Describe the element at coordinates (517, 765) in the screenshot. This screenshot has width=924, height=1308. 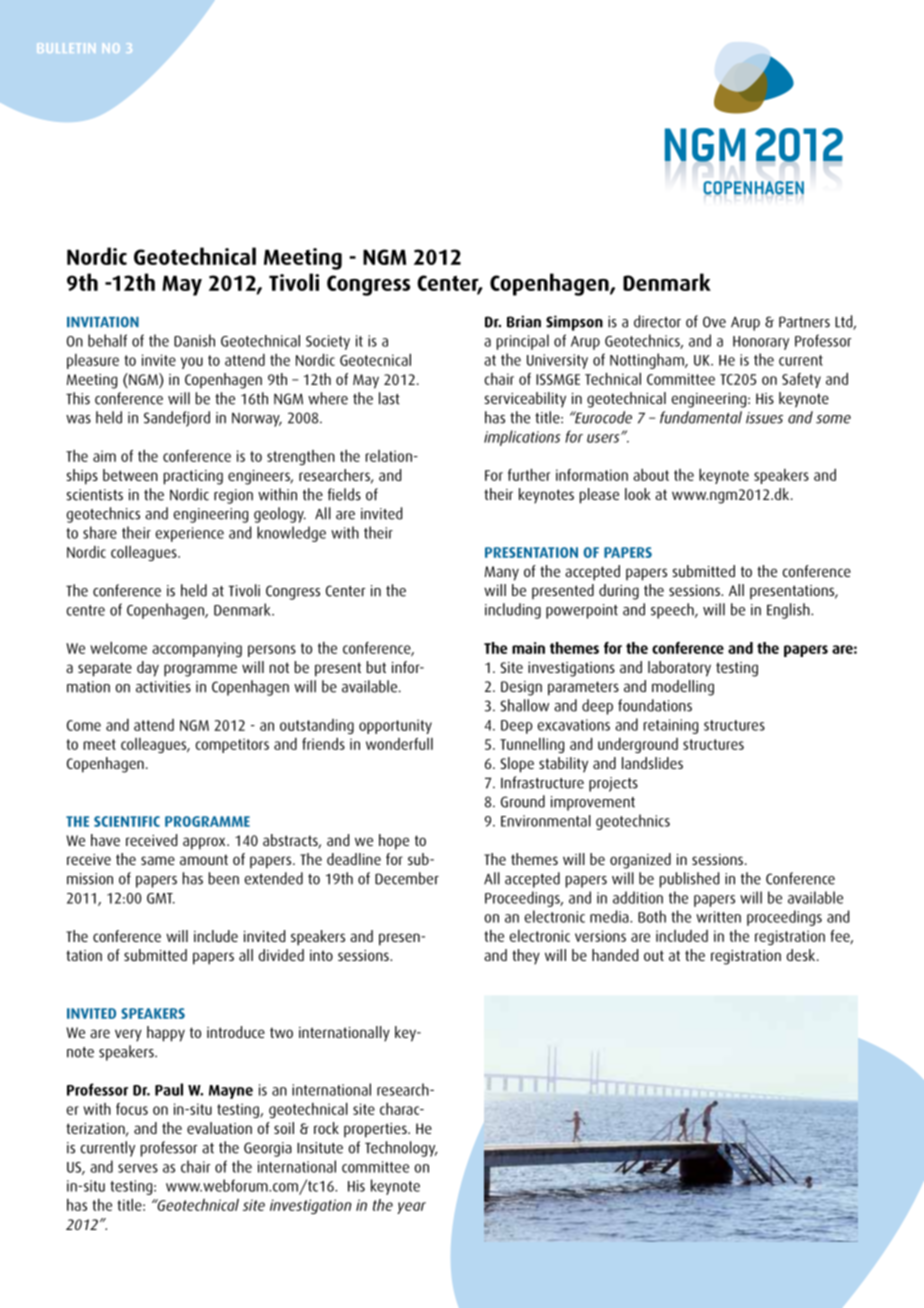
I see `Slope` at that location.
